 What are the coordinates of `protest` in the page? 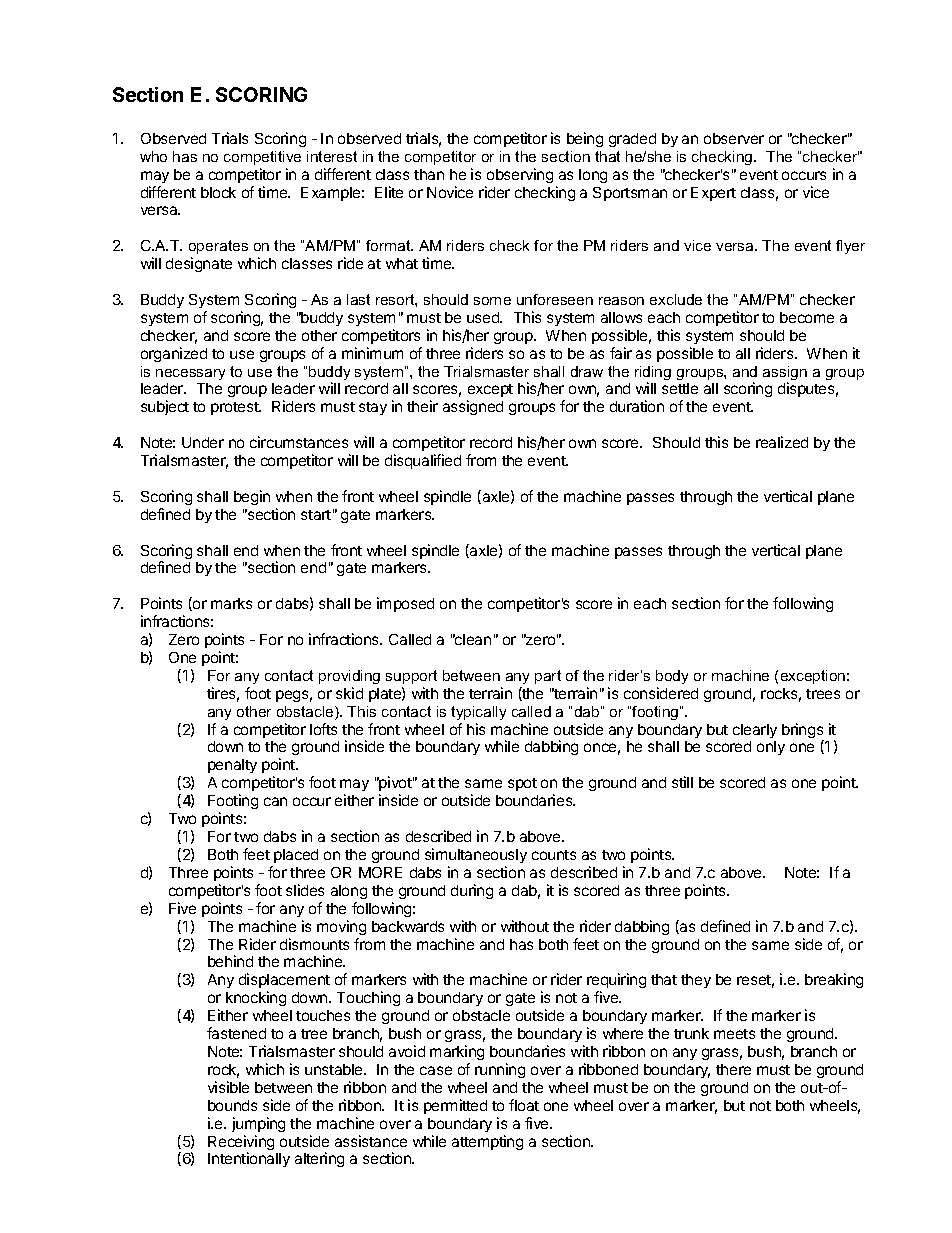 It's located at (235, 408).
